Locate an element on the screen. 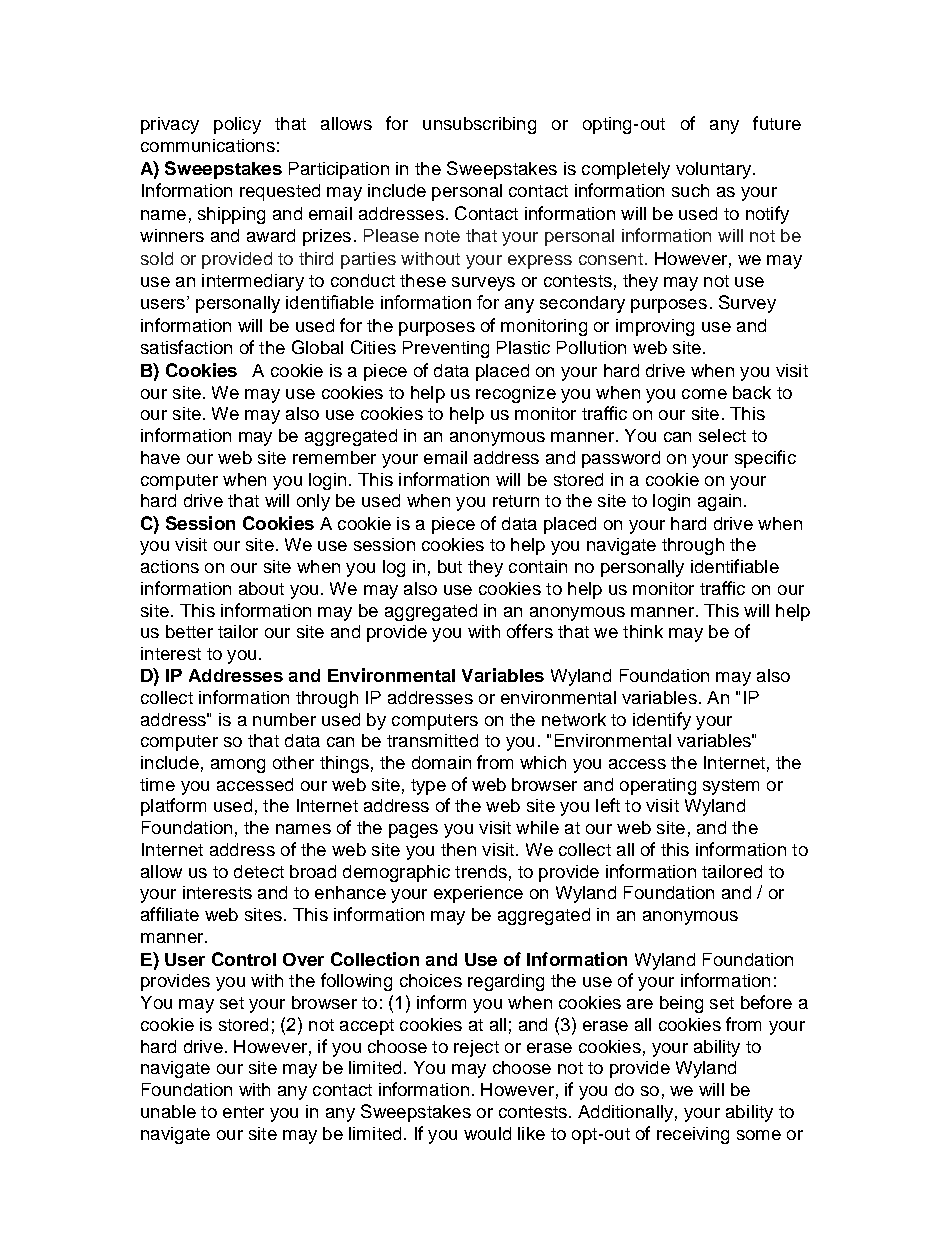 This screenshot has height=1233, width=952. again is located at coordinates (719, 502).
